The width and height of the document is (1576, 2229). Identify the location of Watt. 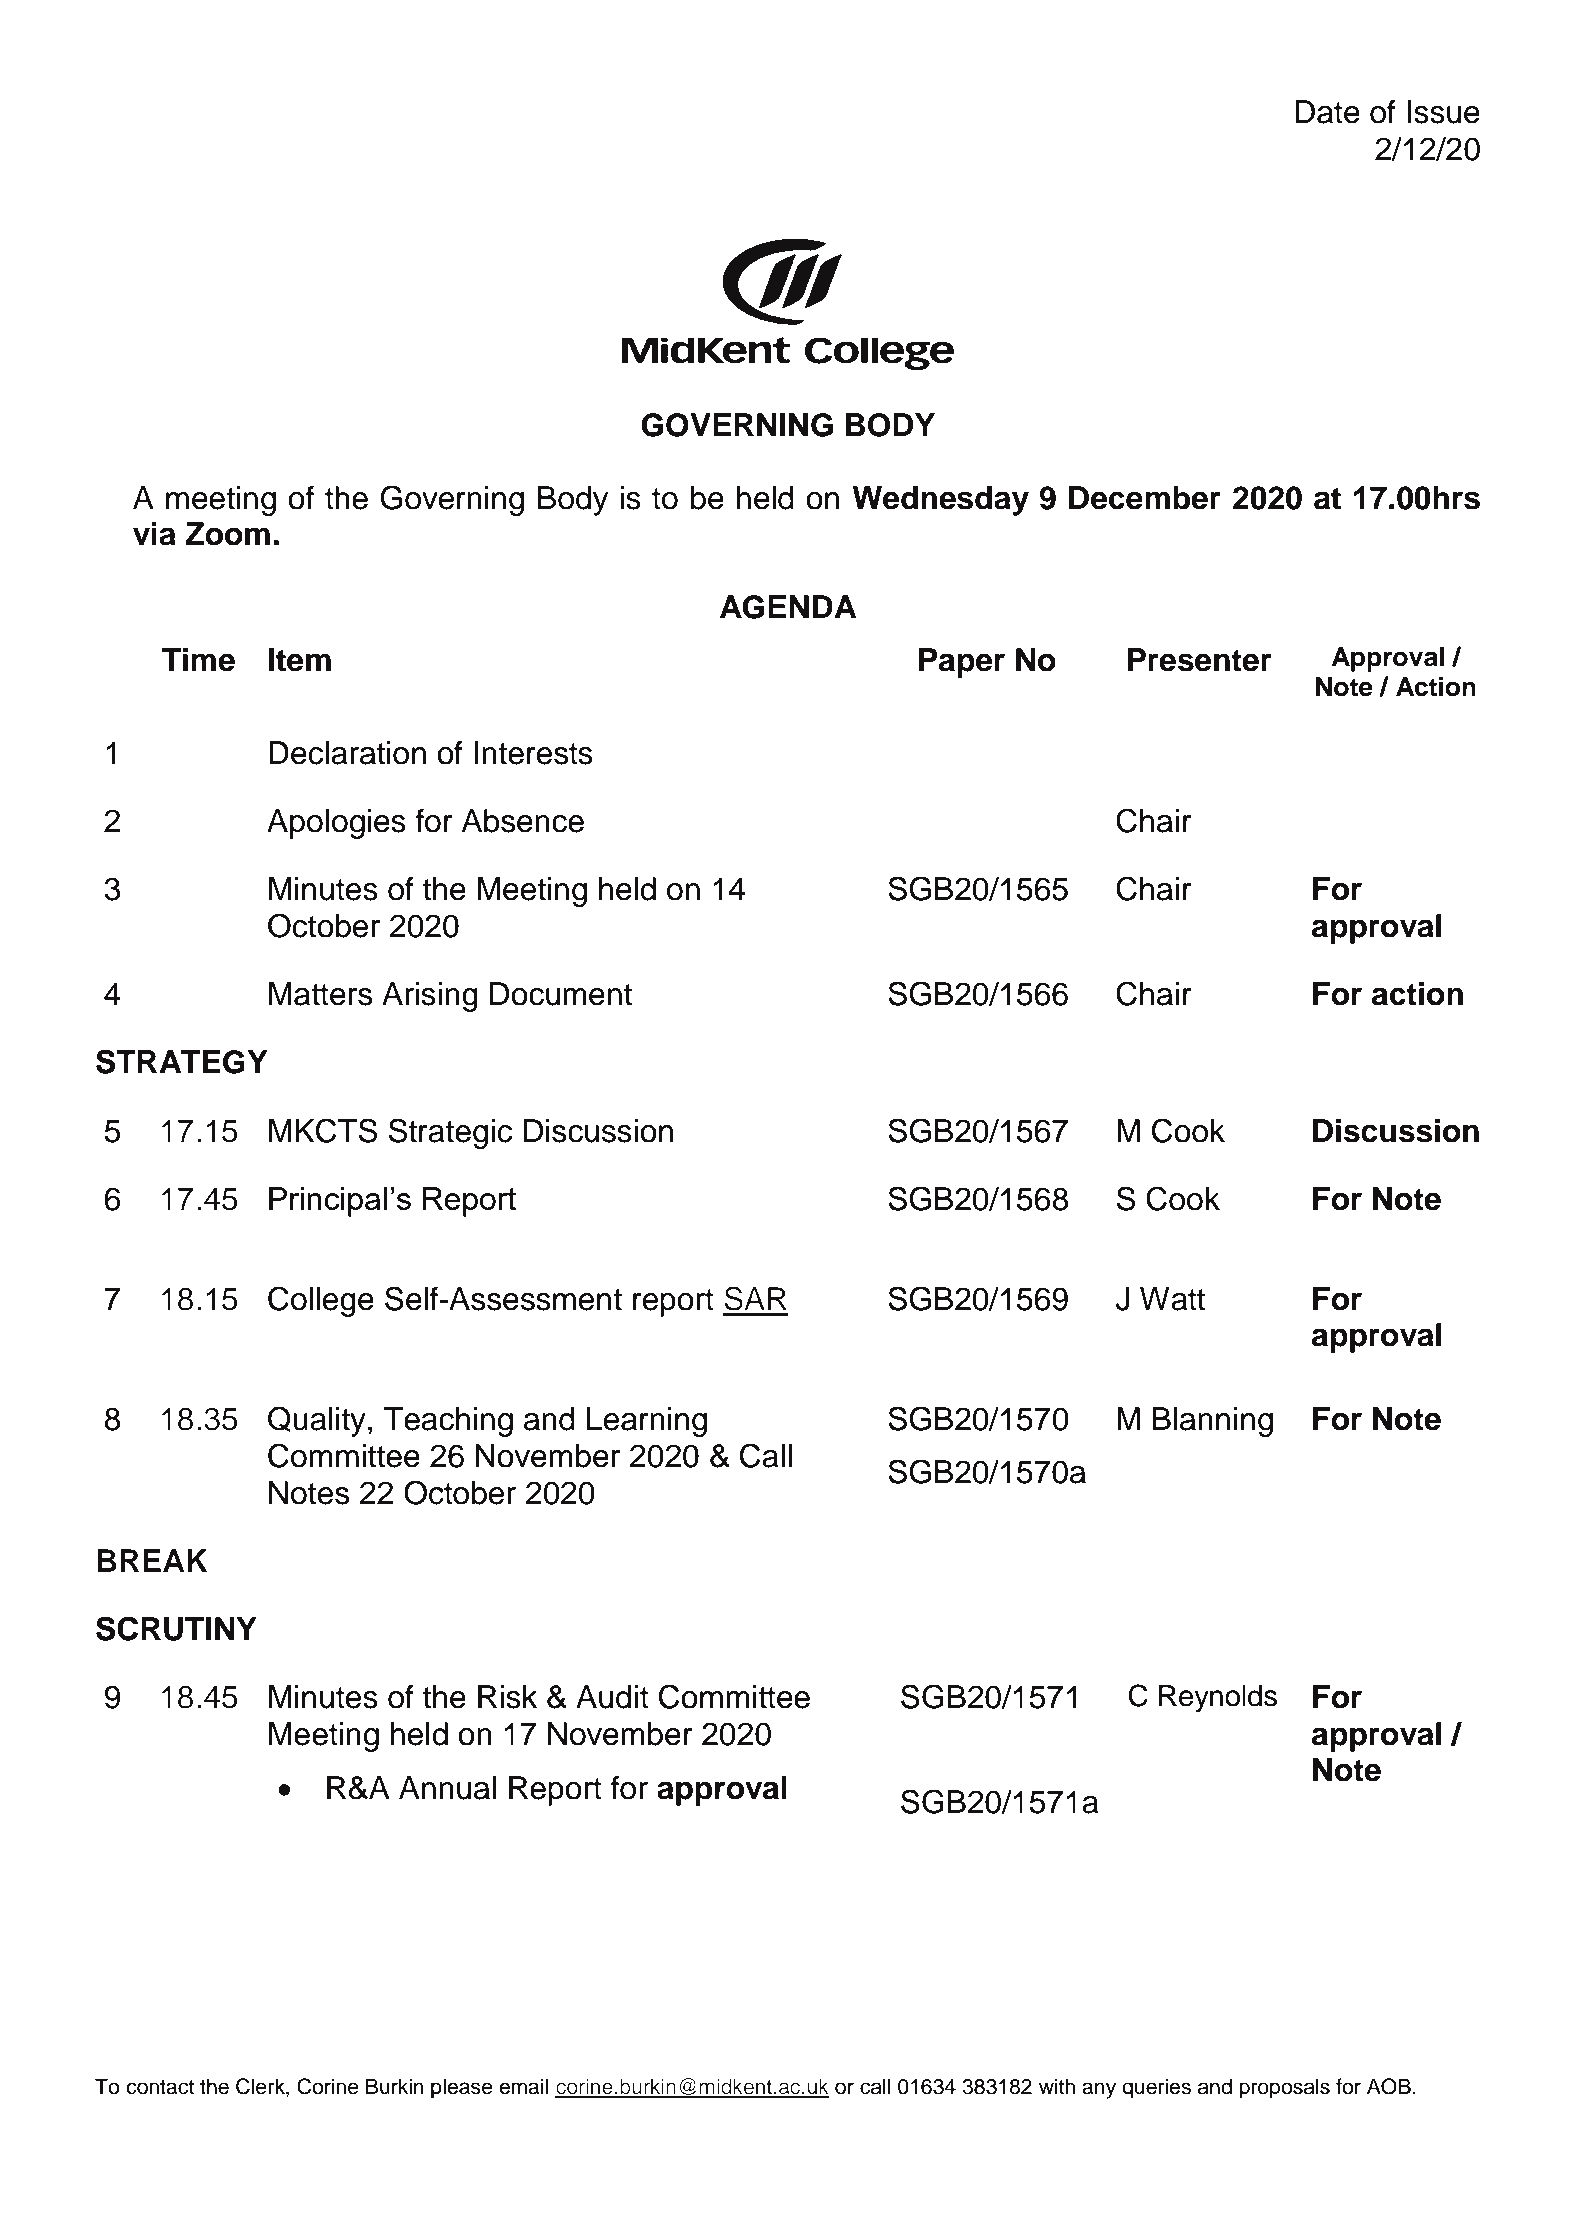
(1172, 1299).
